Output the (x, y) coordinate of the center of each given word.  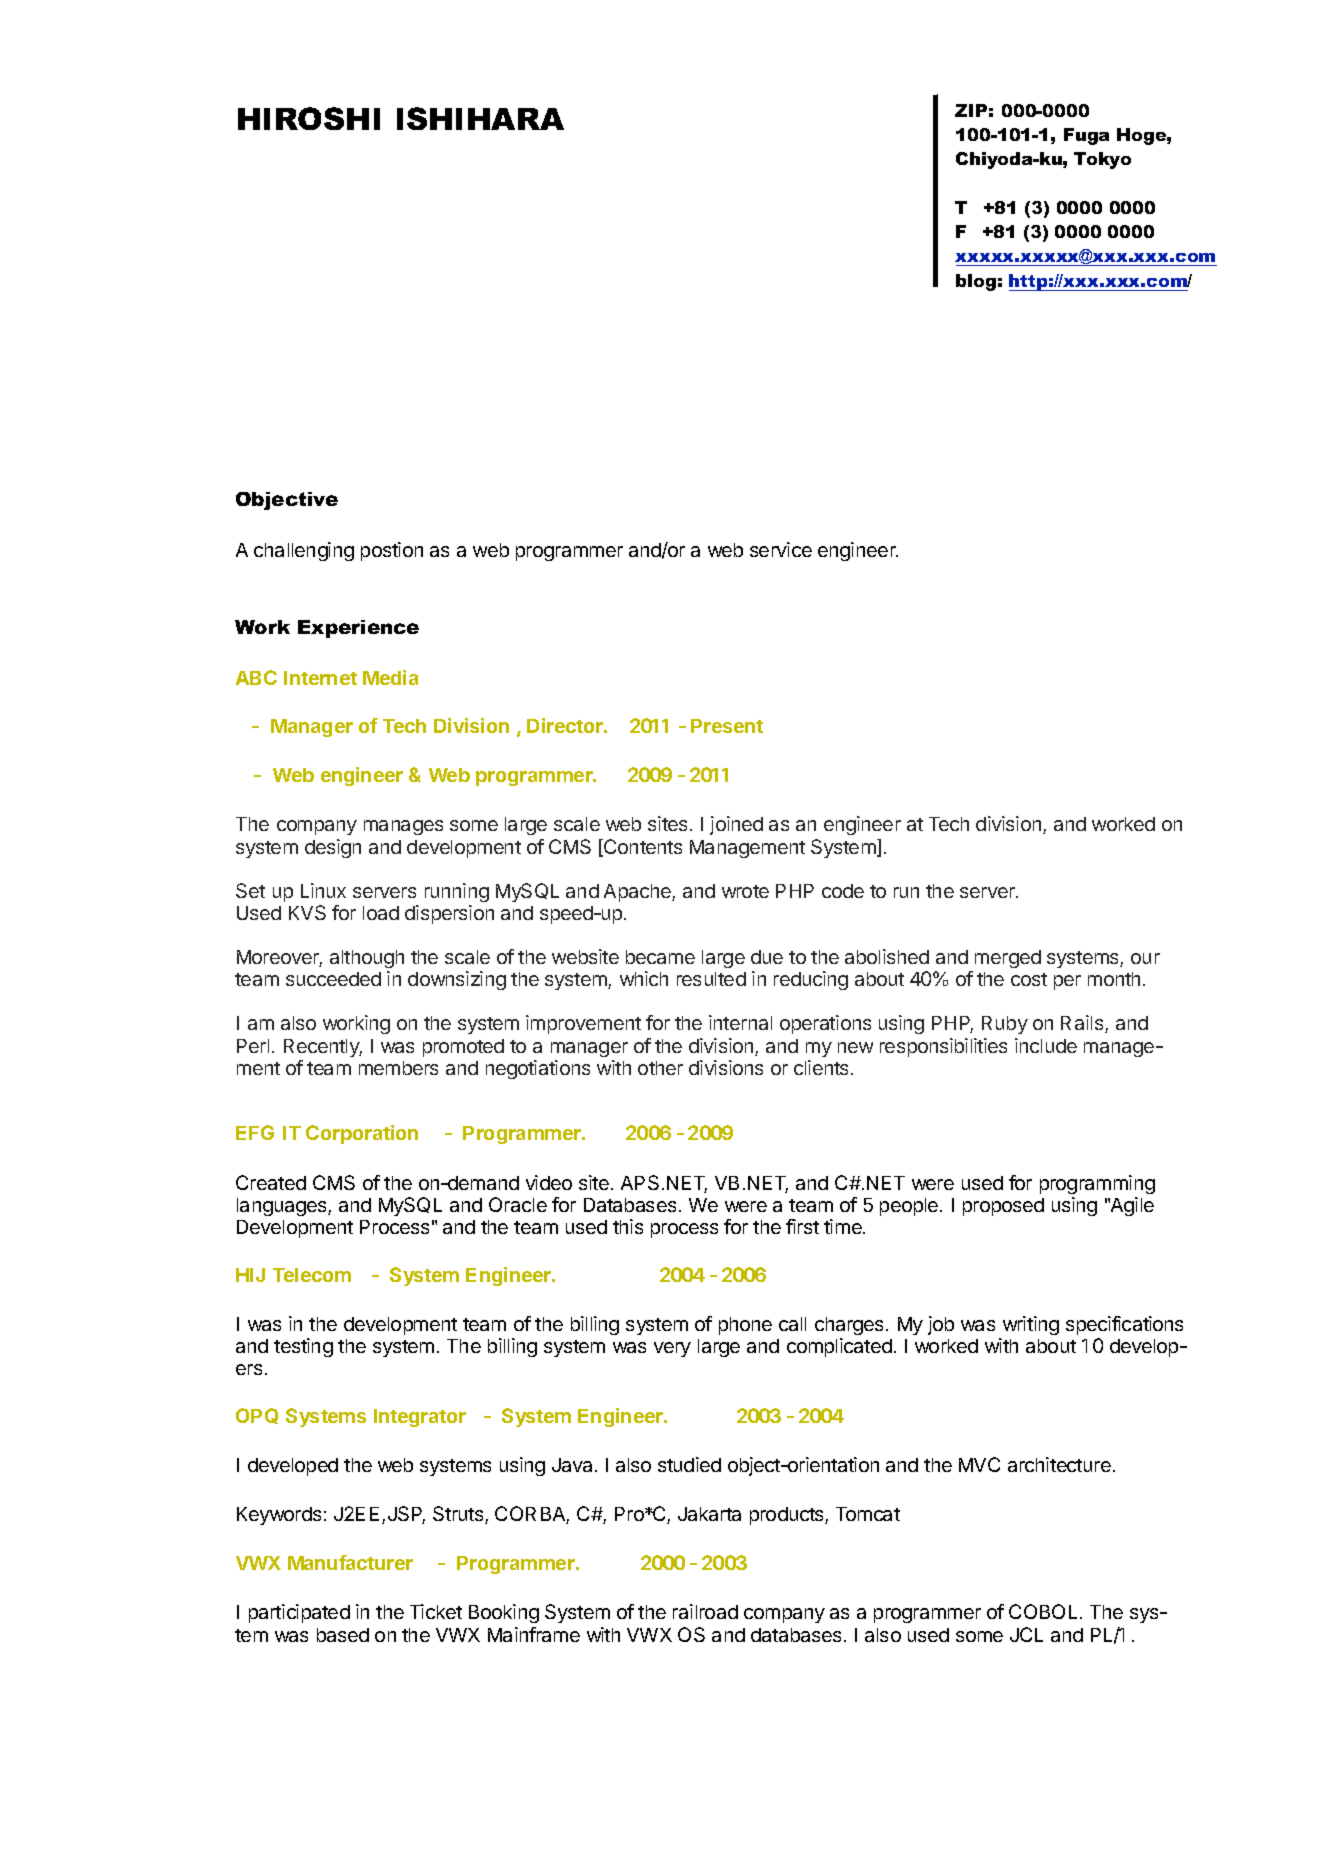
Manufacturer (350, 1562)
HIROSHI (309, 118)
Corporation (362, 1134)
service (781, 549)
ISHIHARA (480, 118)
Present (727, 726)
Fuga (1086, 136)
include (1046, 1045)
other (660, 1068)
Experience (358, 629)
